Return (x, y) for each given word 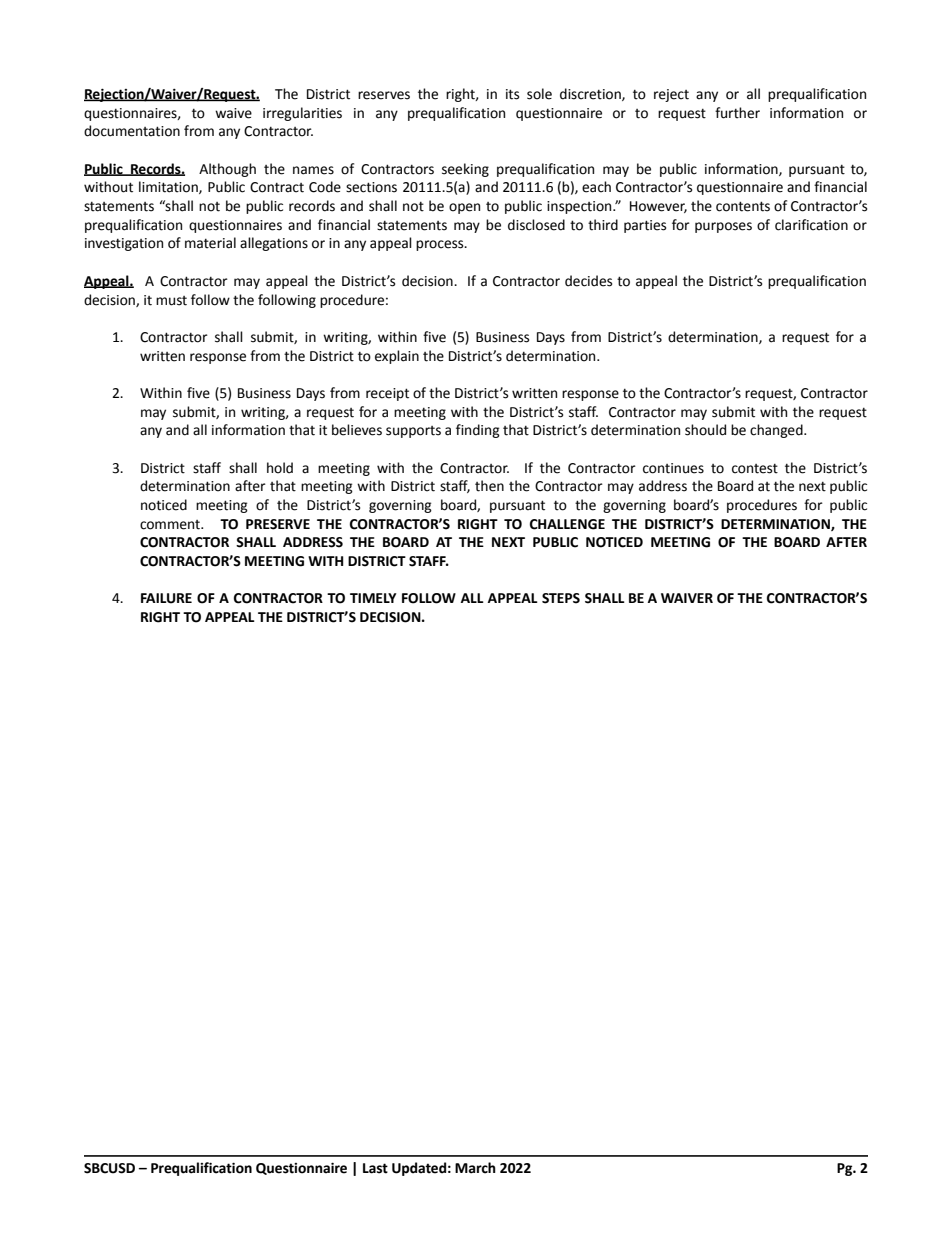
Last (375, 1168)
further (737, 113)
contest (755, 469)
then (489, 486)
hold (280, 468)
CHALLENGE (567, 524)
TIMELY (373, 598)
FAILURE (166, 598)
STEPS (561, 598)
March (475, 1168)
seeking (465, 170)
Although (227, 170)
